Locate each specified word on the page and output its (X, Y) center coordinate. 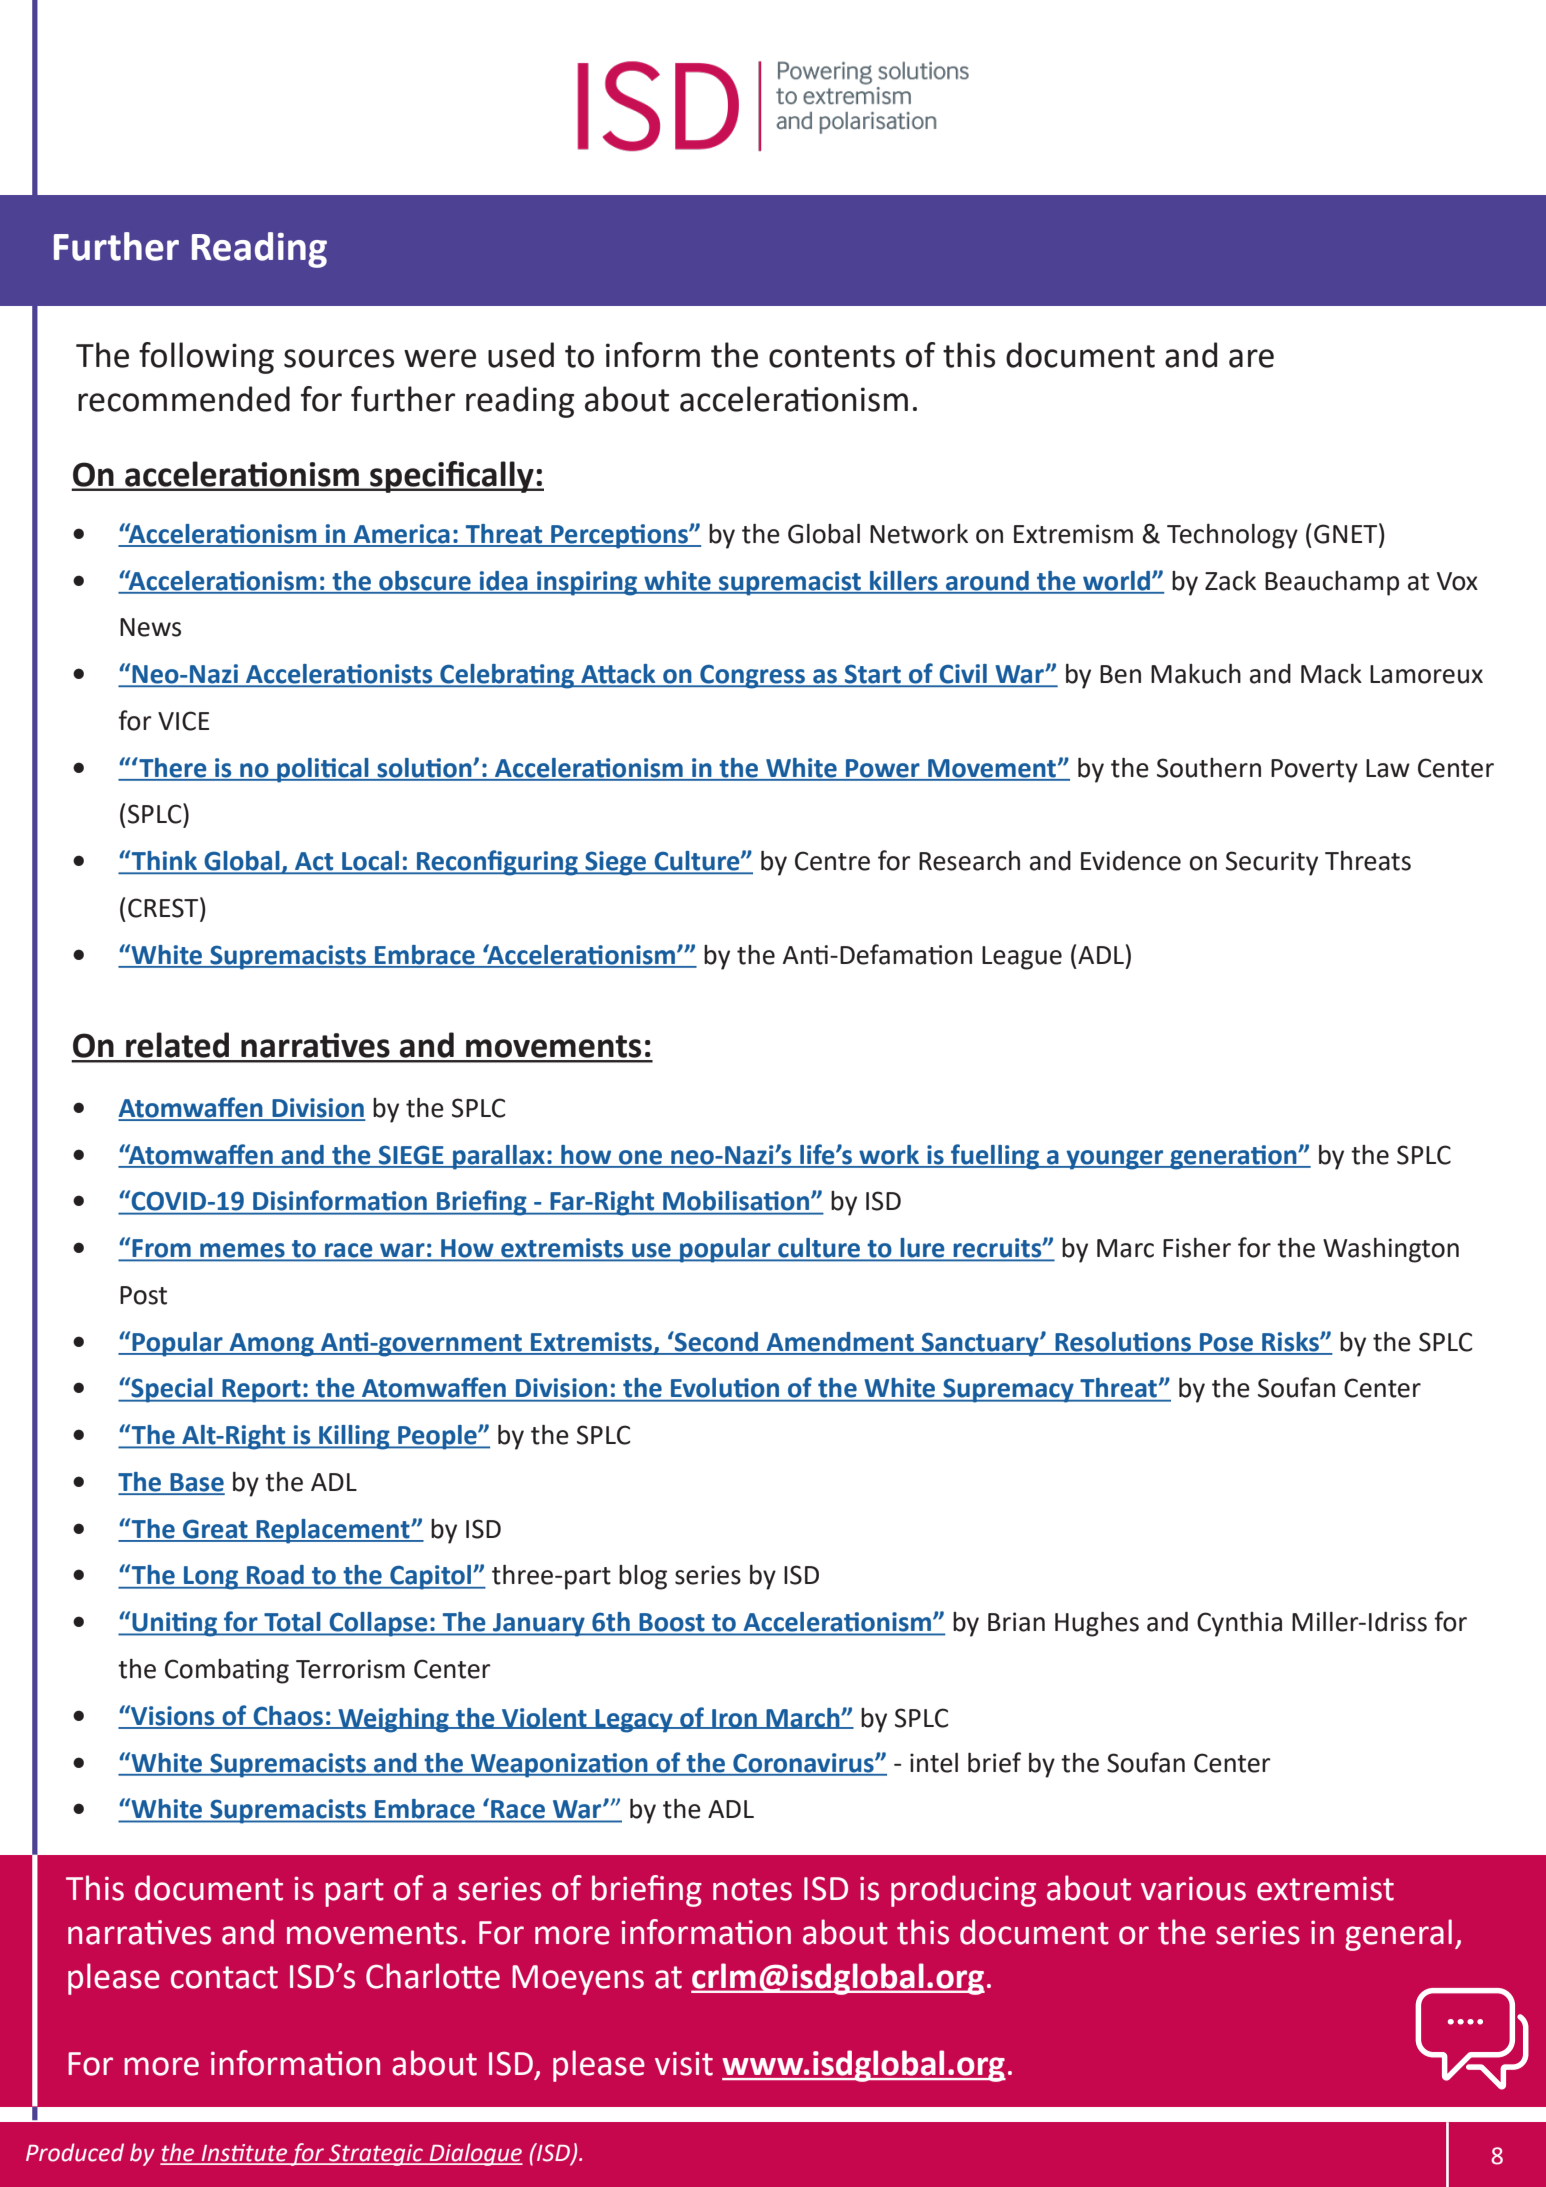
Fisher (1197, 1248)
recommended (184, 399)
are (1251, 358)
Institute (244, 2154)
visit (684, 2064)
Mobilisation (737, 1200)
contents (832, 356)
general (1398, 1935)
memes (242, 1251)
